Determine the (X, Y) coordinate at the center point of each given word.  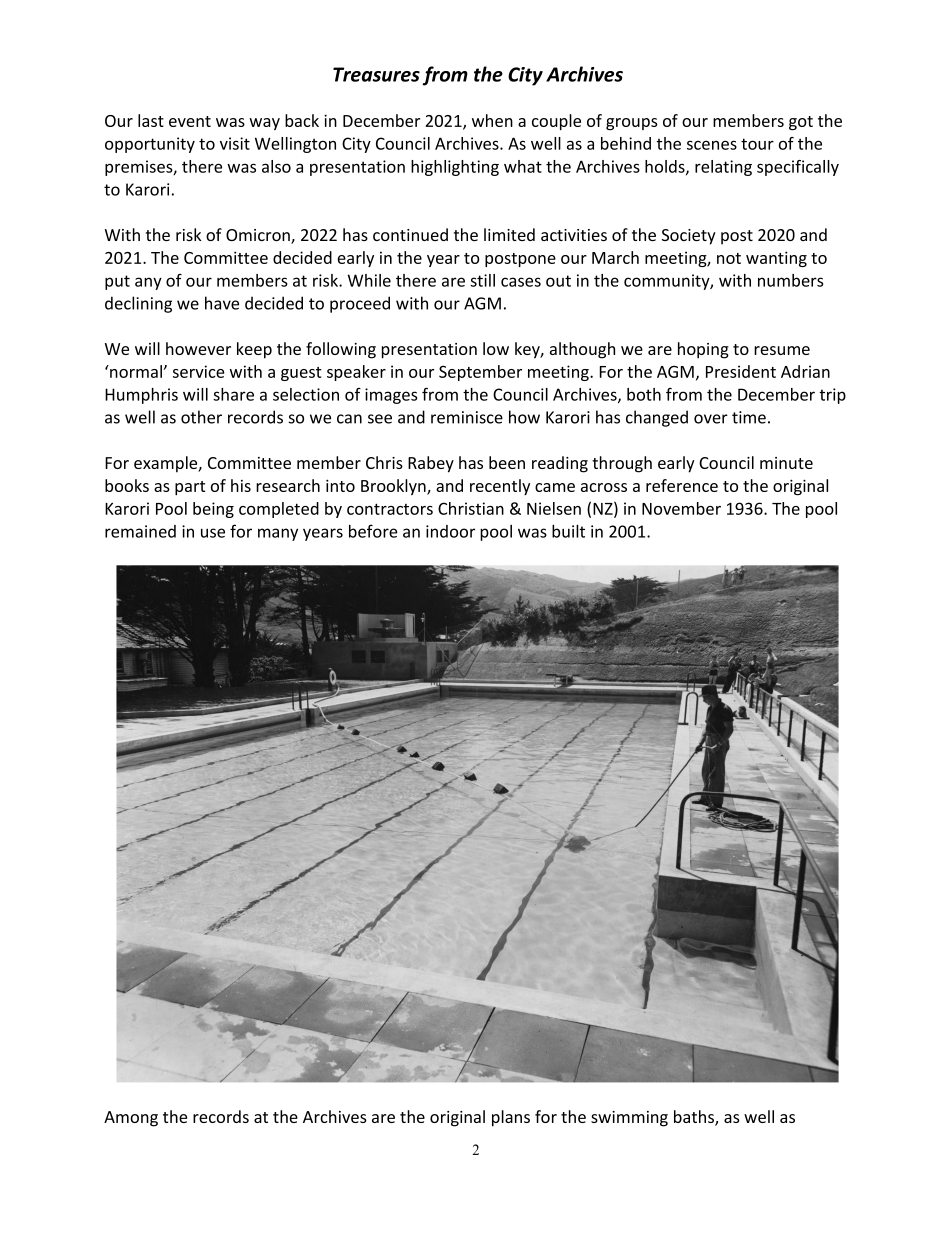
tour (757, 144)
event (190, 121)
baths (695, 1118)
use (213, 533)
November (681, 508)
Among (131, 1119)
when (492, 120)
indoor (450, 531)
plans (511, 1118)
